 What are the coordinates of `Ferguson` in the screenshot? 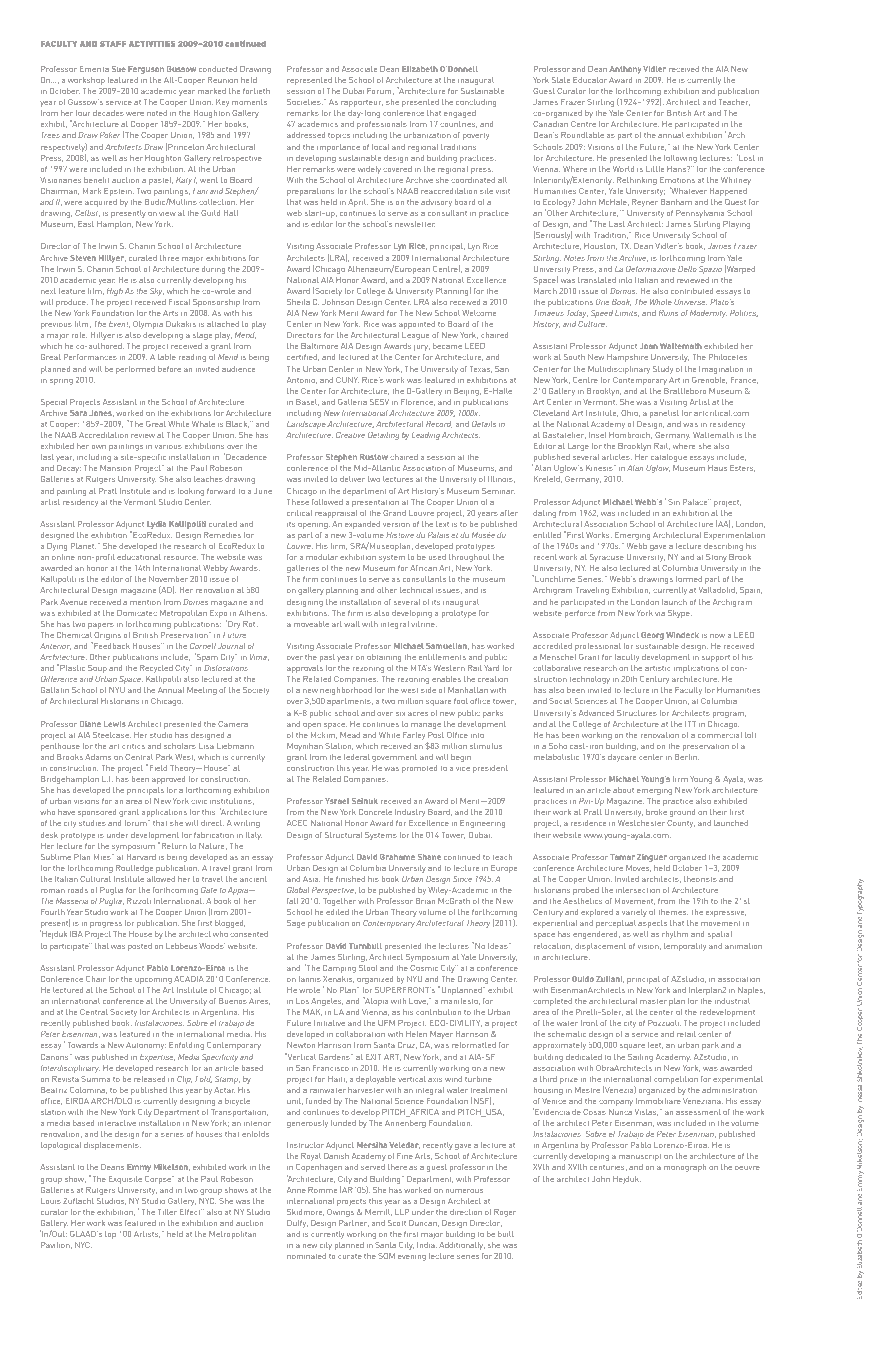 It's located at (146, 70).
